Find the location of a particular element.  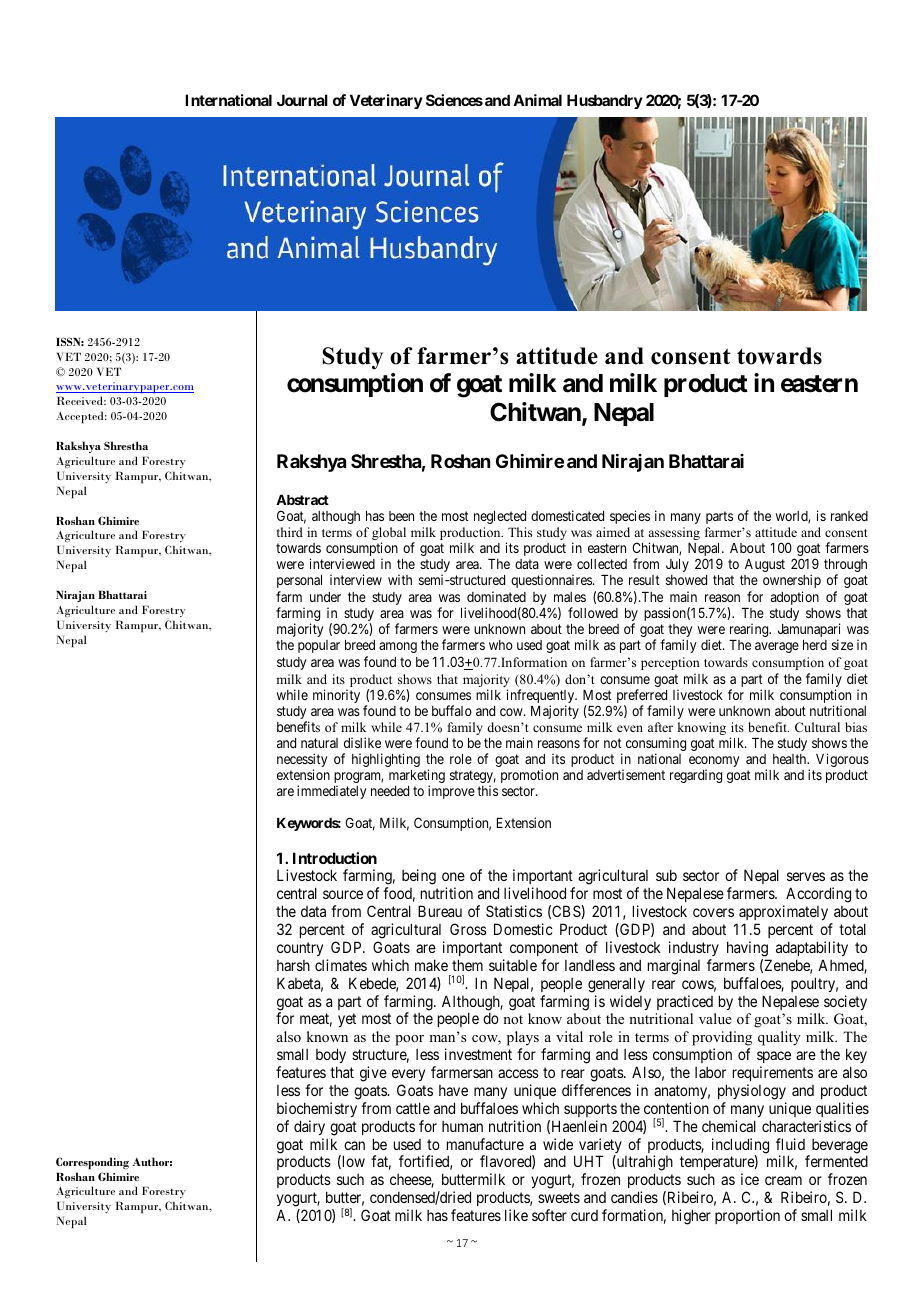

Abstract is located at coordinates (302, 500).
